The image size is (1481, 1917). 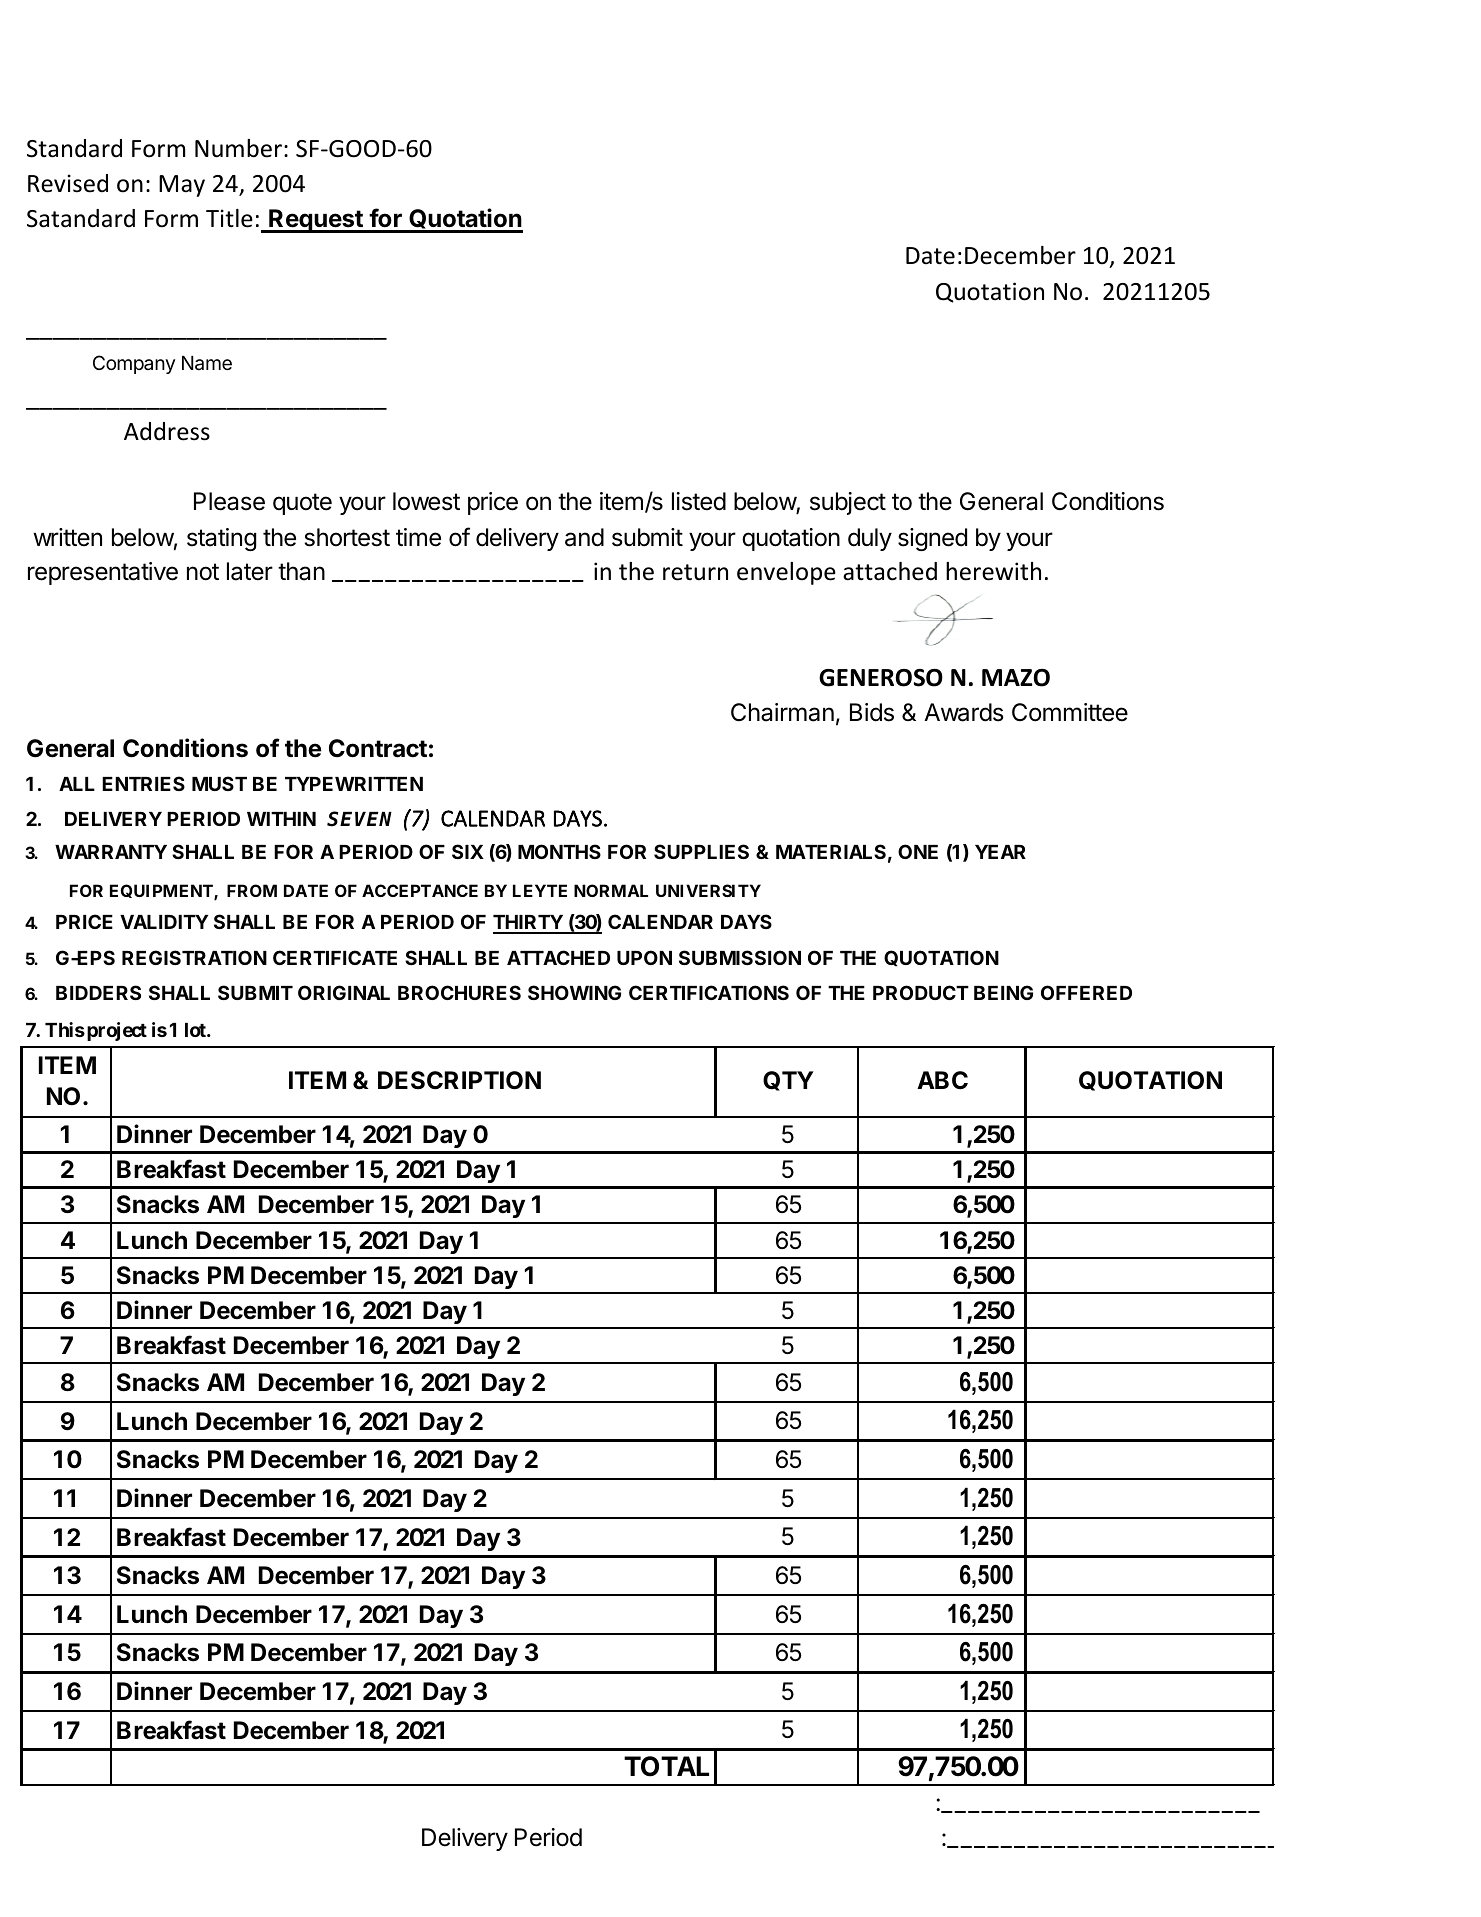 I want to click on DESCRIPTION, so click(x=459, y=1080).
